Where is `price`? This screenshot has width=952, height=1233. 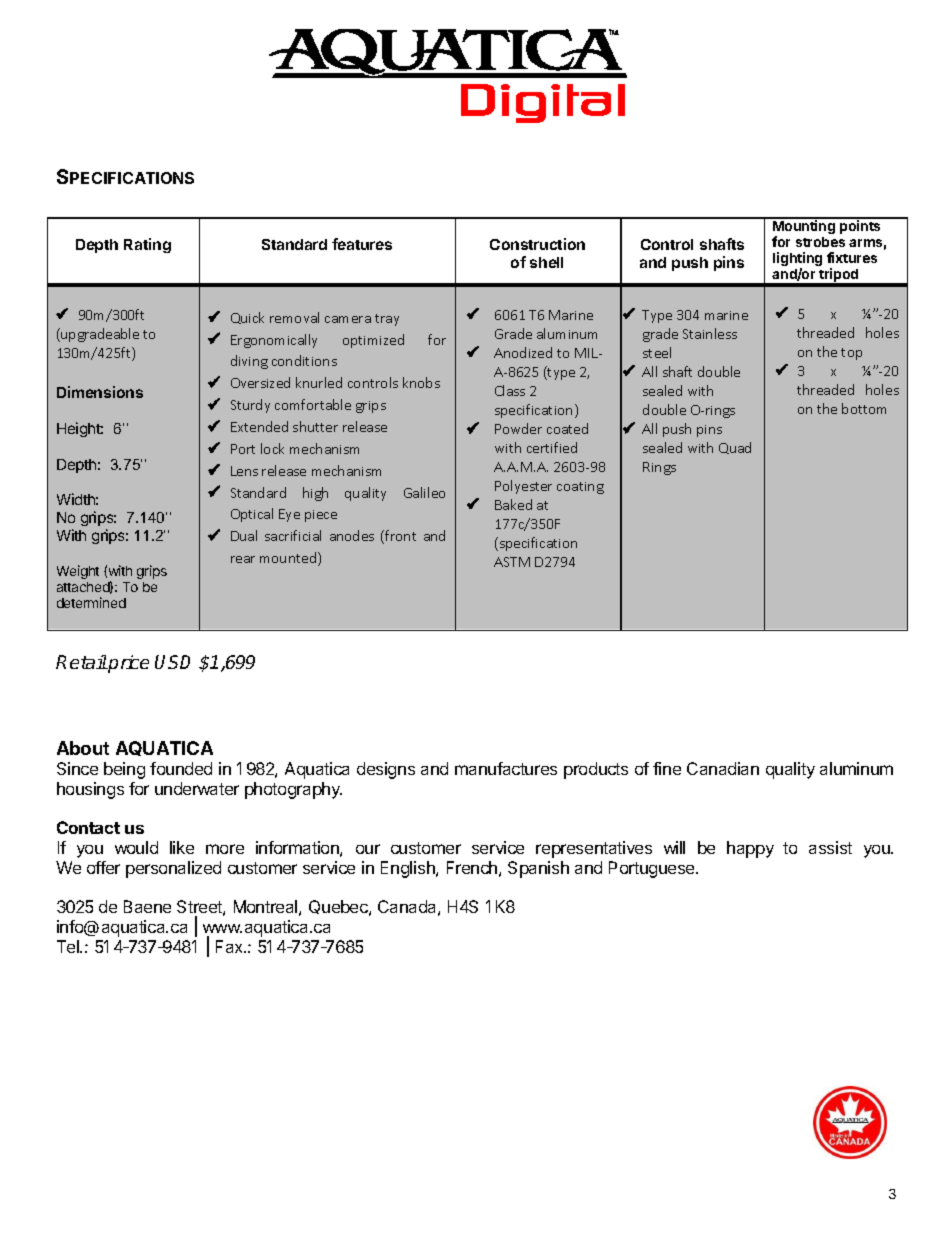 price is located at coordinates (128, 664).
